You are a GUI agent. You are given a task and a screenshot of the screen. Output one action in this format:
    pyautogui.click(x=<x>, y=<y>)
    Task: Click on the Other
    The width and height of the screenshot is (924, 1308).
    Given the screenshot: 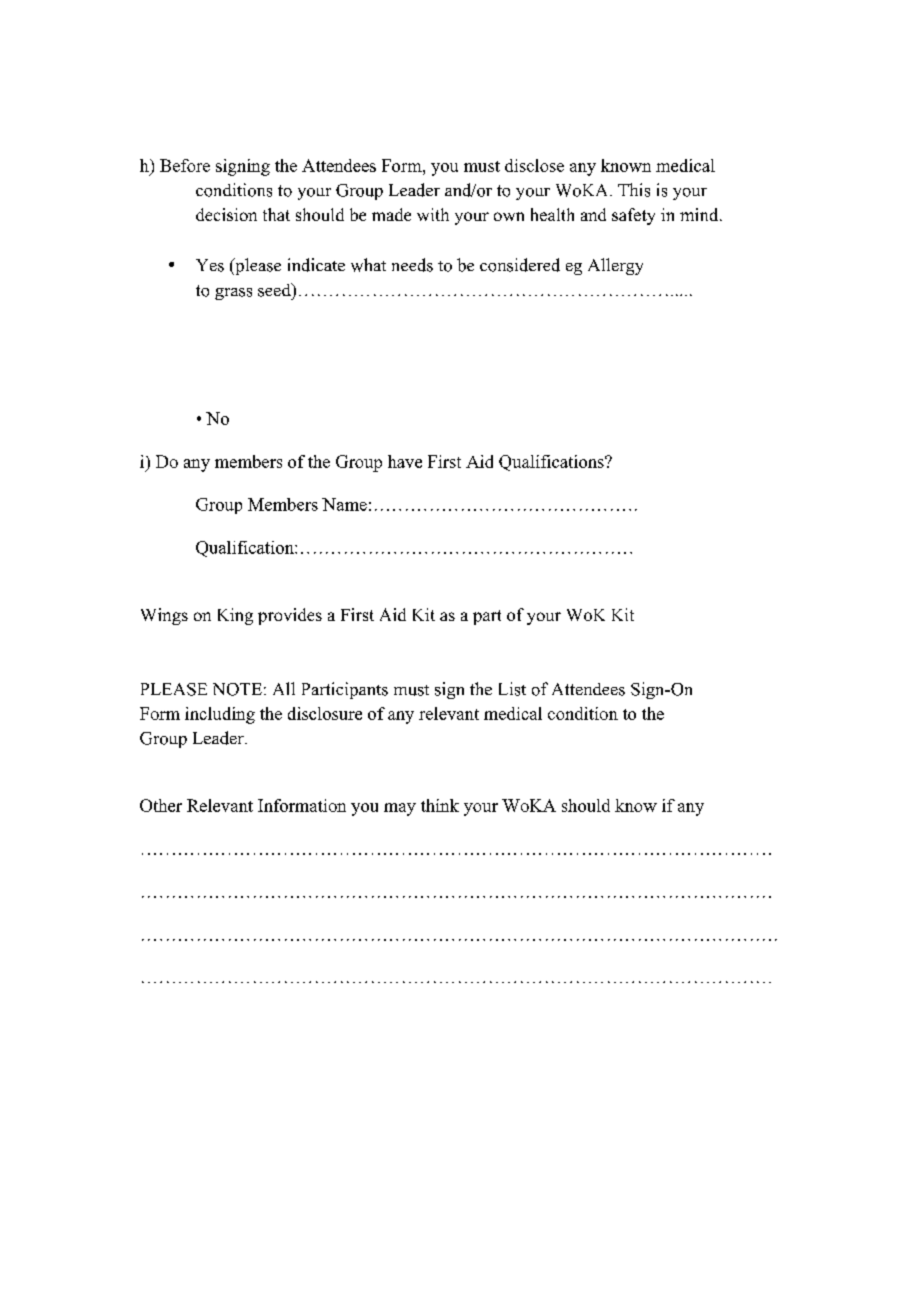 What is the action you would take?
    pyautogui.click(x=161, y=805)
